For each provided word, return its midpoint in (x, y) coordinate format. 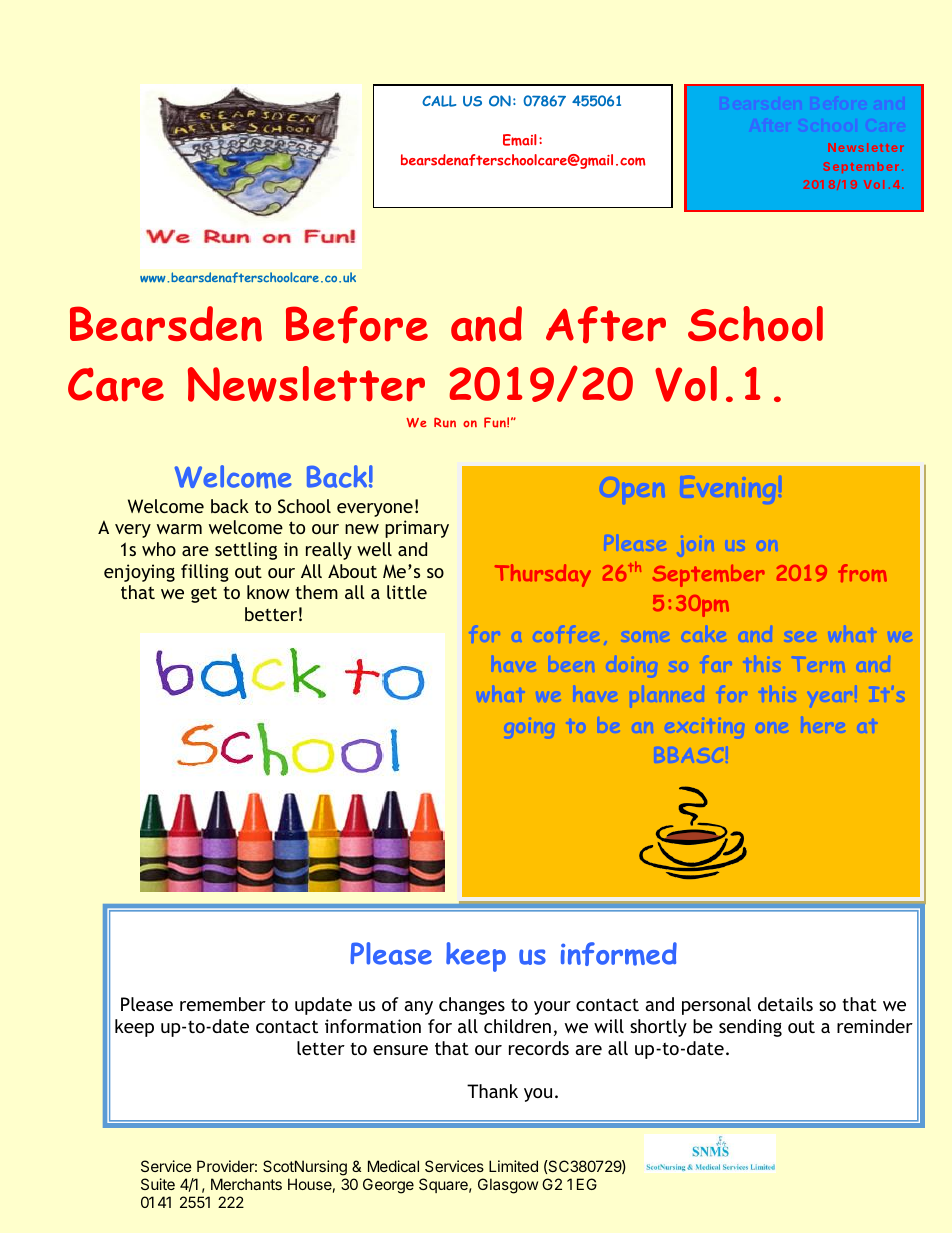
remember (223, 1004)
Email (520, 140)
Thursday (543, 575)
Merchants (246, 1184)
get (204, 594)
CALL (439, 101)
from (862, 573)
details (785, 1004)
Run (445, 422)
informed (619, 954)
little (407, 592)
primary (417, 529)
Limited (513, 1166)
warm (179, 529)
